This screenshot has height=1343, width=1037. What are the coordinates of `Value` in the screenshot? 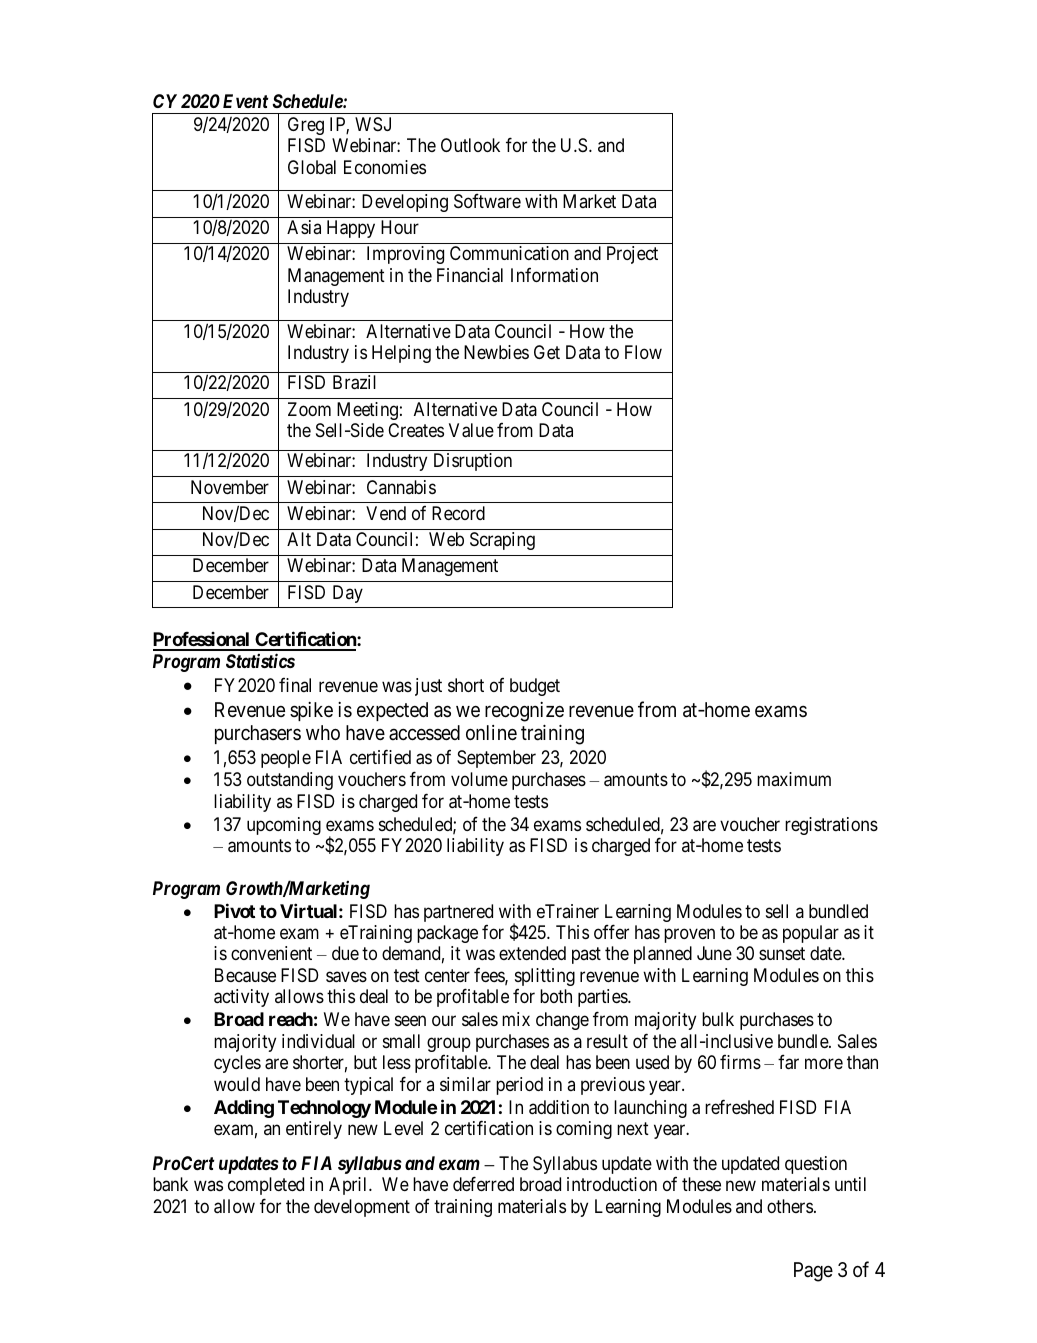 It's located at (471, 430).
